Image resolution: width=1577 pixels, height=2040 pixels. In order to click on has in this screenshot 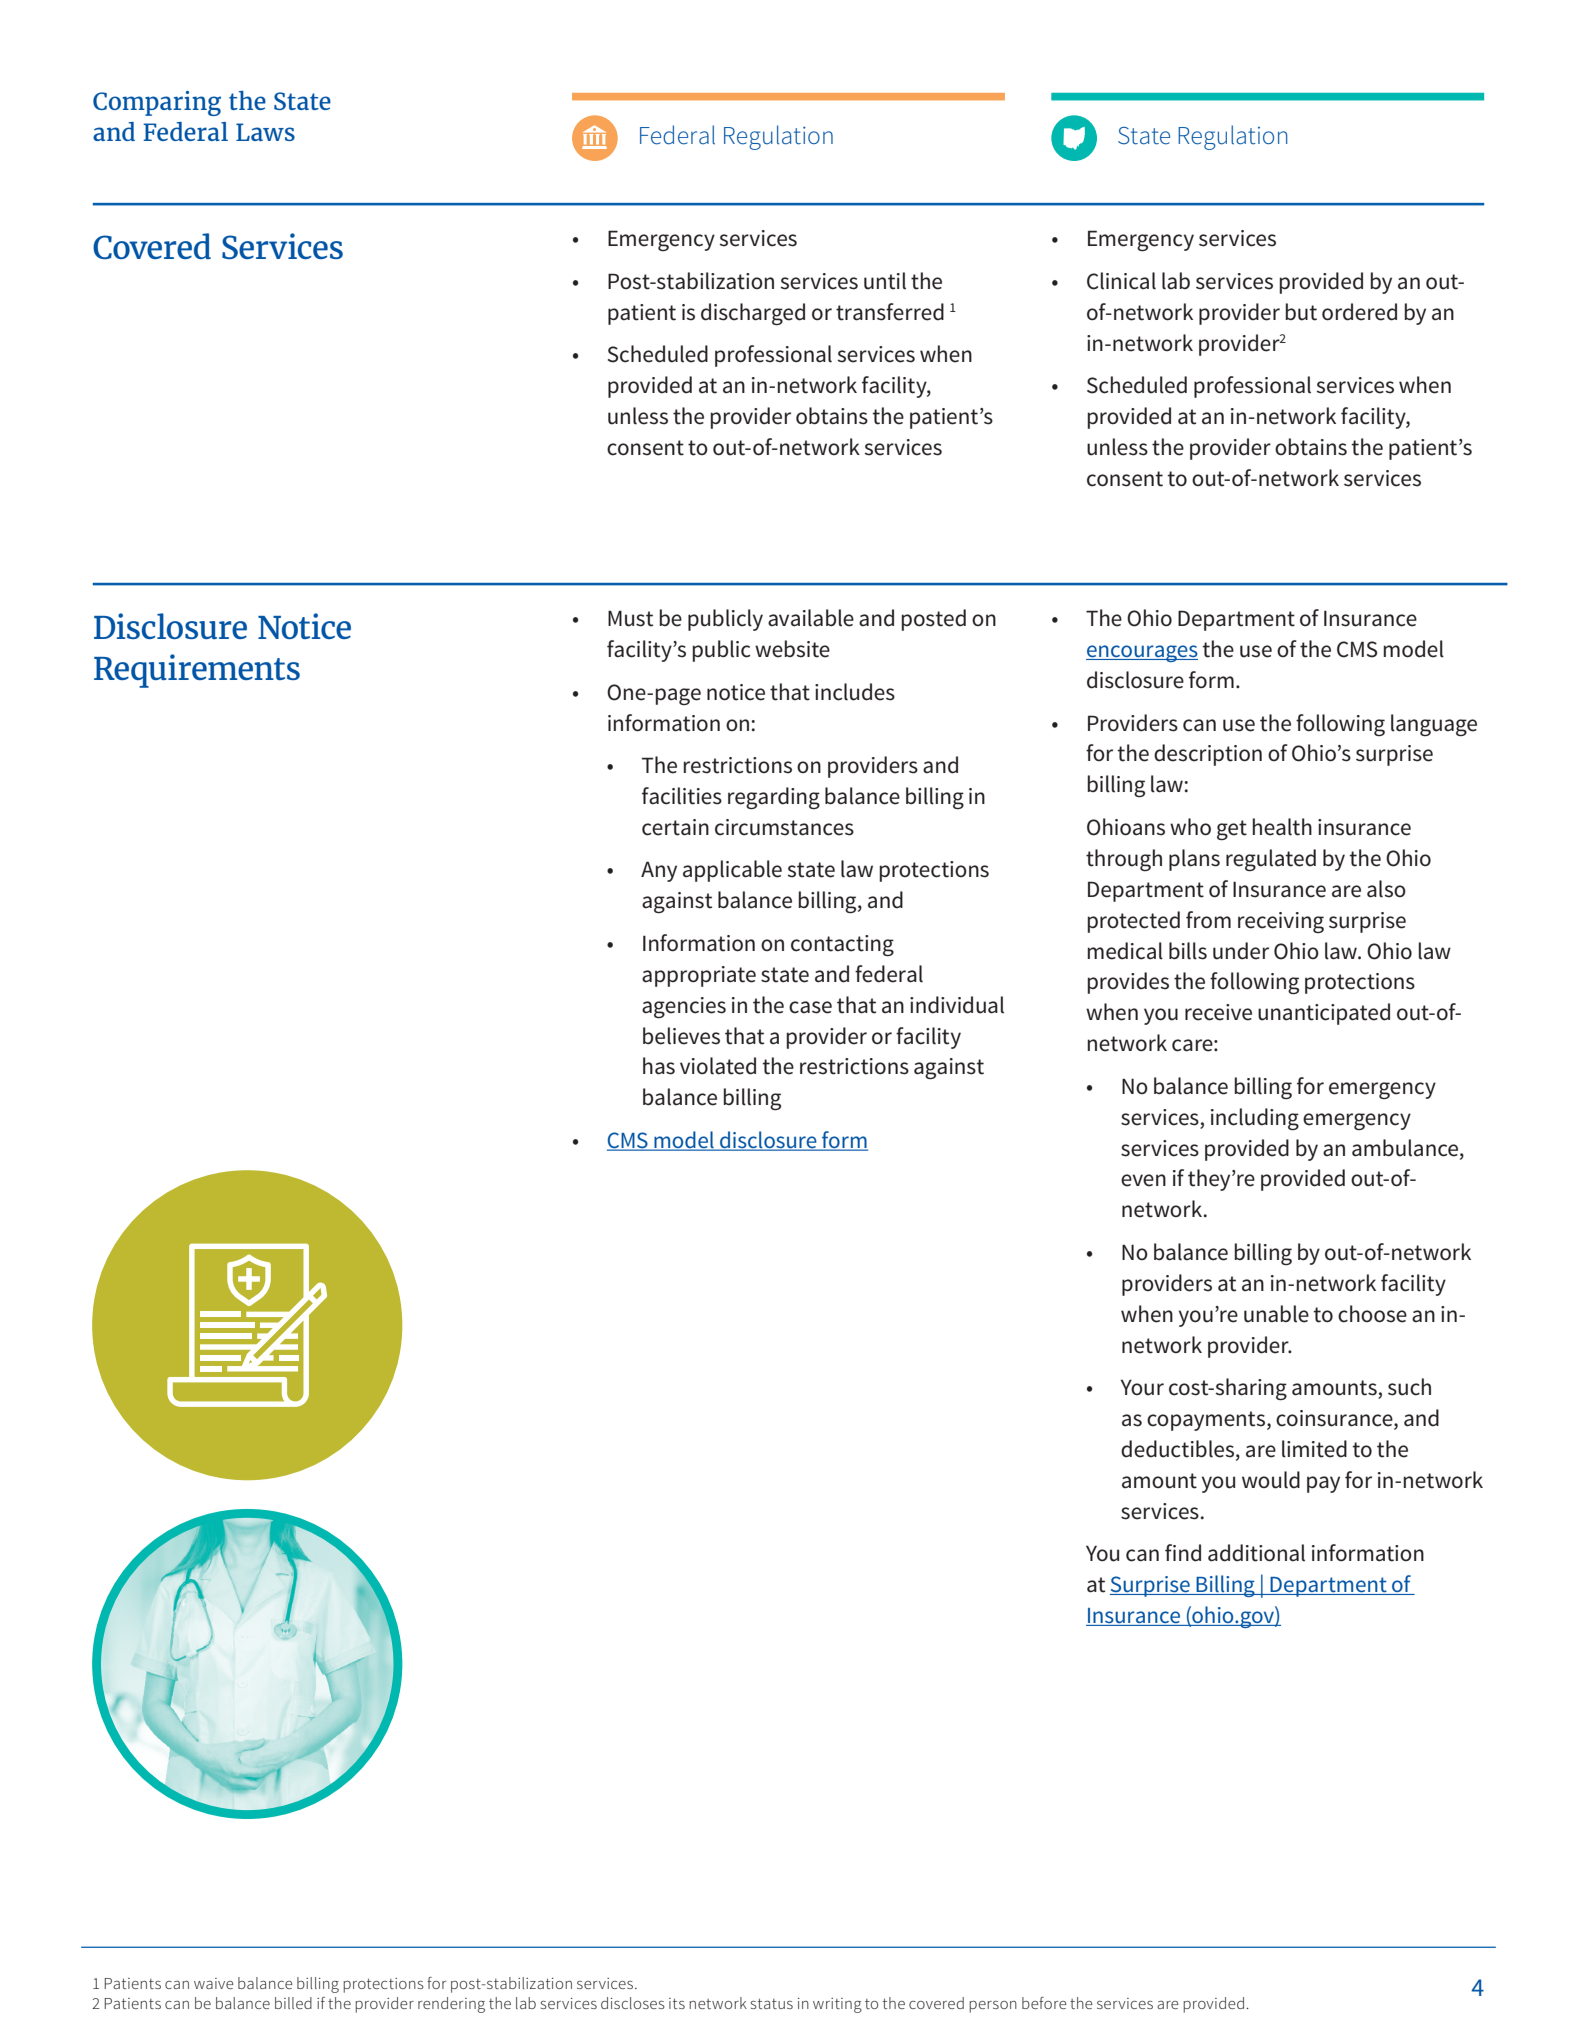, I will do `click(659, 1066)`.
